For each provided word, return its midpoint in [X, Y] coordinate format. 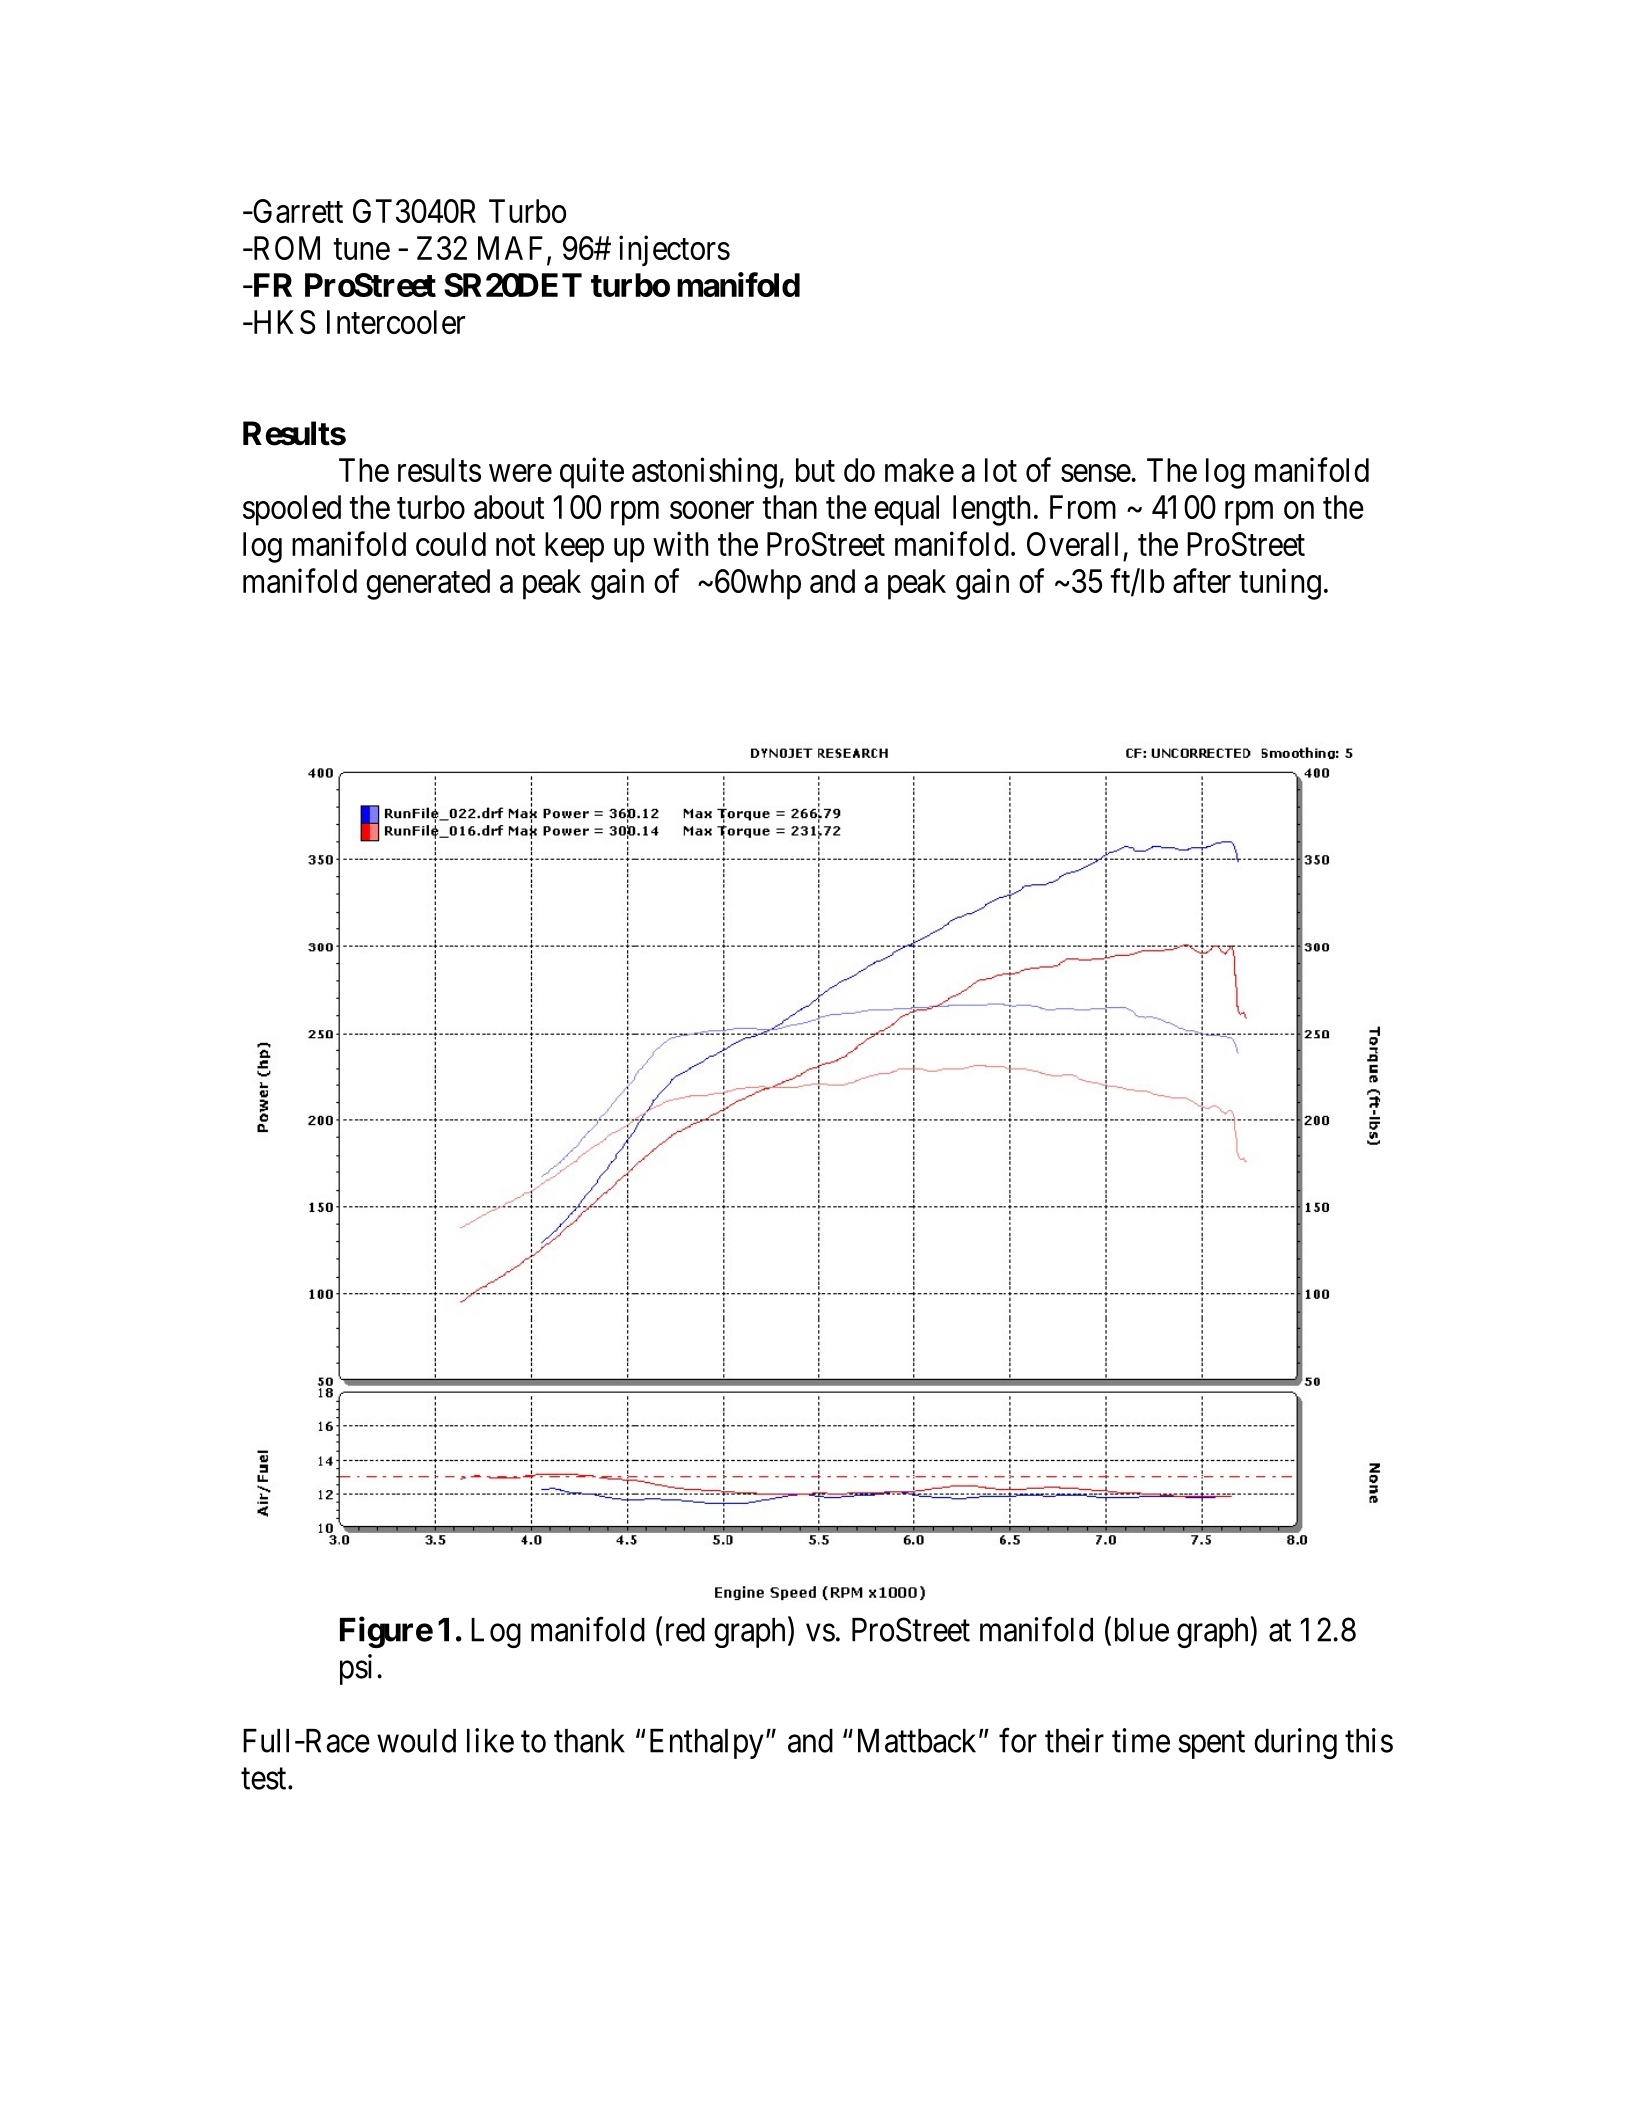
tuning [1280, 584]
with [680, 543]
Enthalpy [707, 1744]
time [1141, 1740]
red [685, 1630]
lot [1001, 470]
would [416, 1741]
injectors [674, 251]
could [451, 544]
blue [1139, 1630]
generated [428, 584]
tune [361, 249]
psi [356, 1669]
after [1202, 580]
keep [574, 547]
